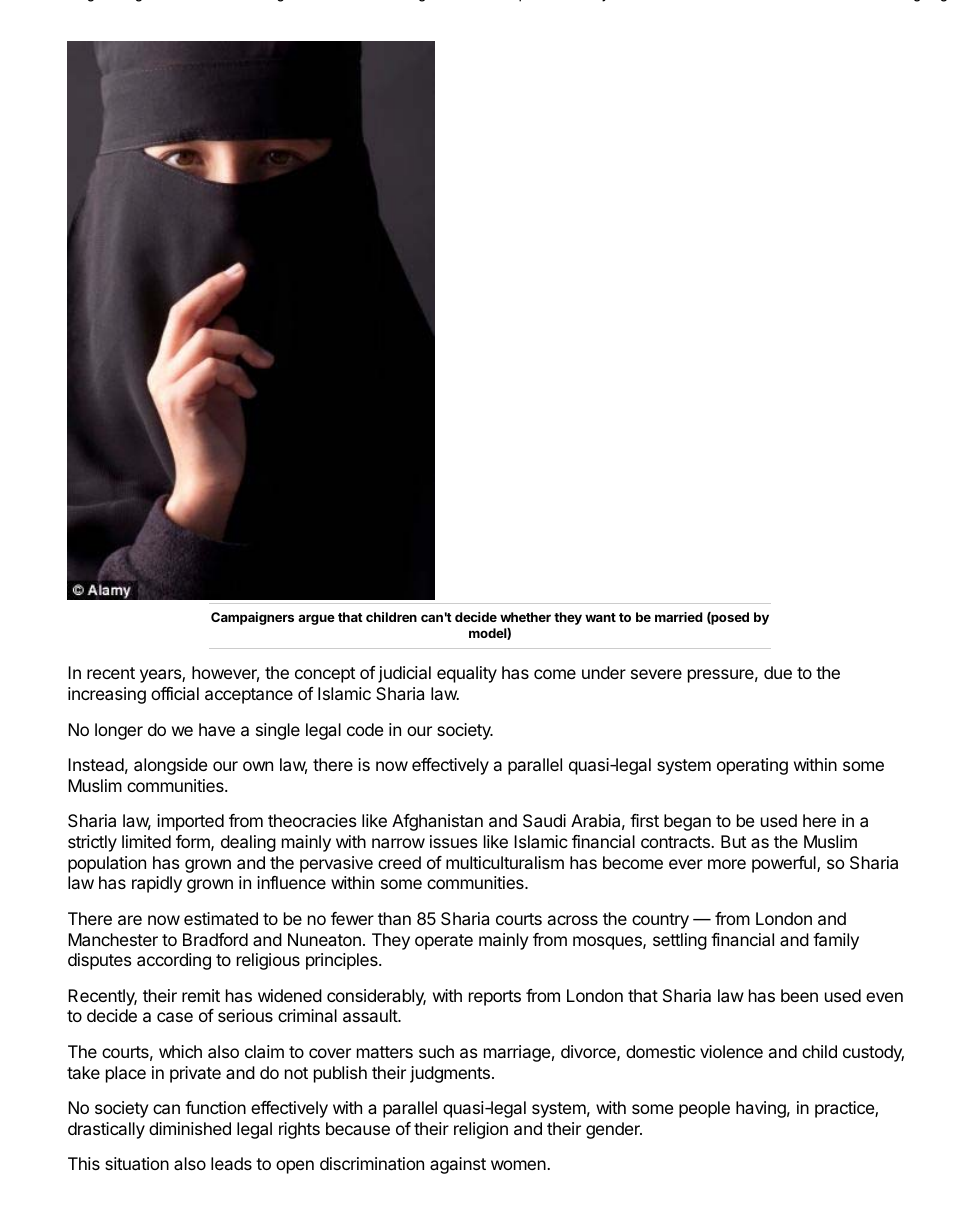 The image size is (980, 1226). What do you see at coordinates (505, 862) in the screenshot?
I see `multiculturalism` at bounding box center [505, 862].
